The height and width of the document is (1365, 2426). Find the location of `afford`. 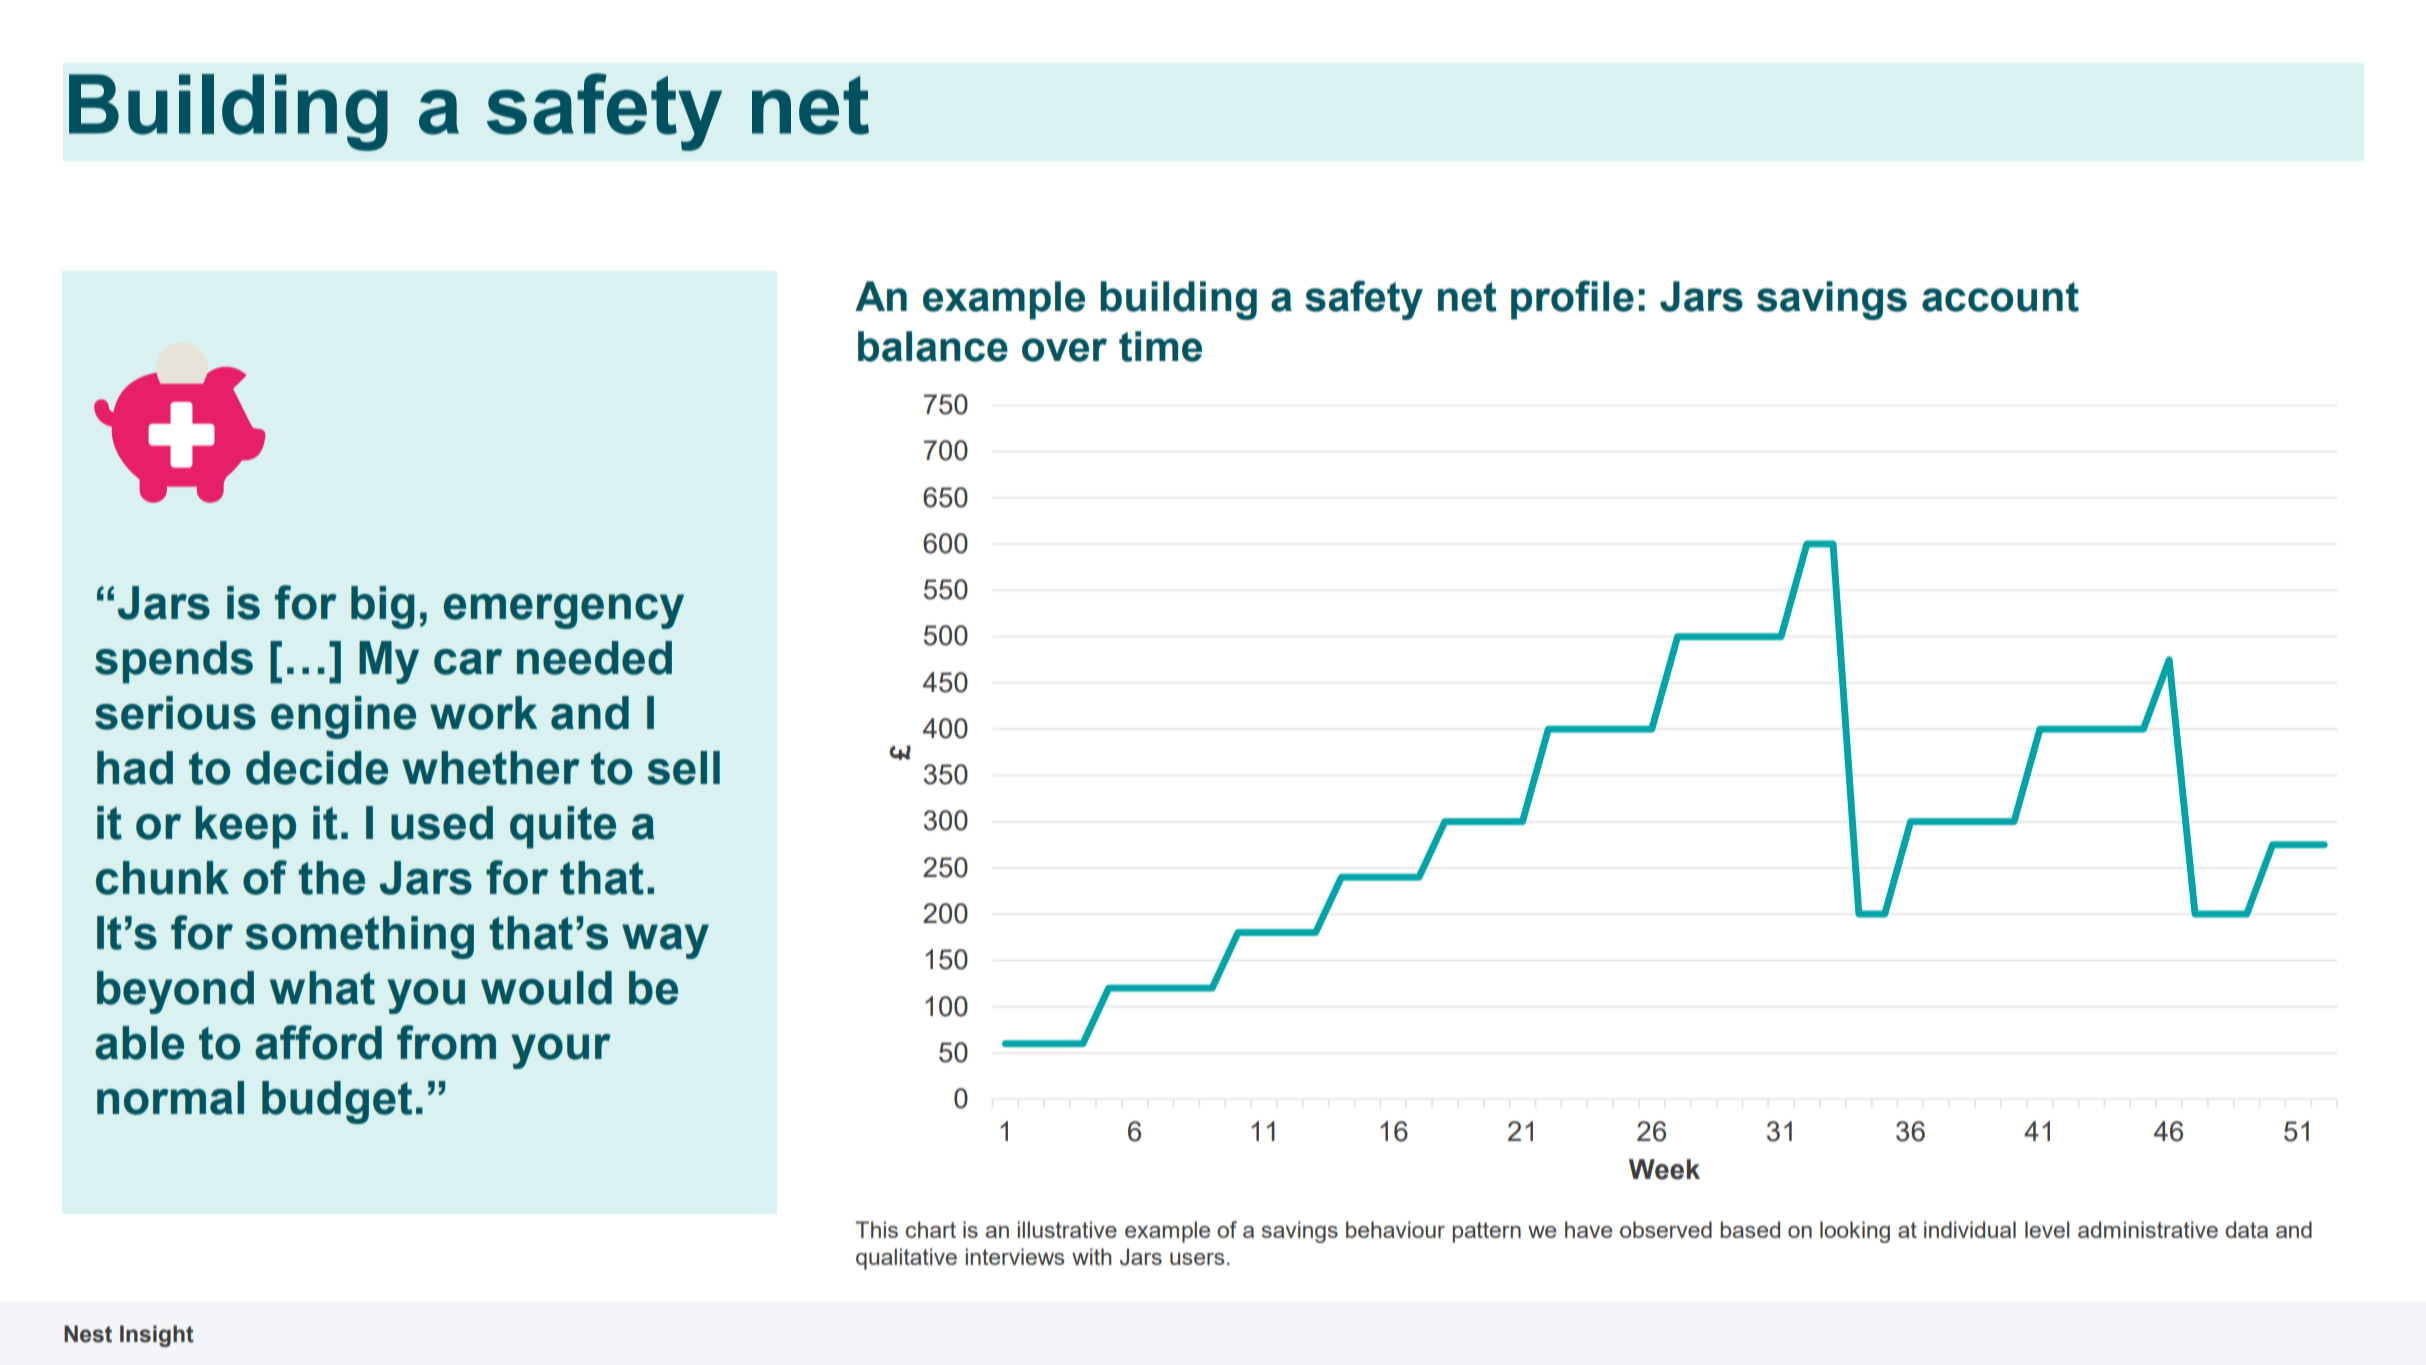

afford is located at coordinates (318, 1042).
